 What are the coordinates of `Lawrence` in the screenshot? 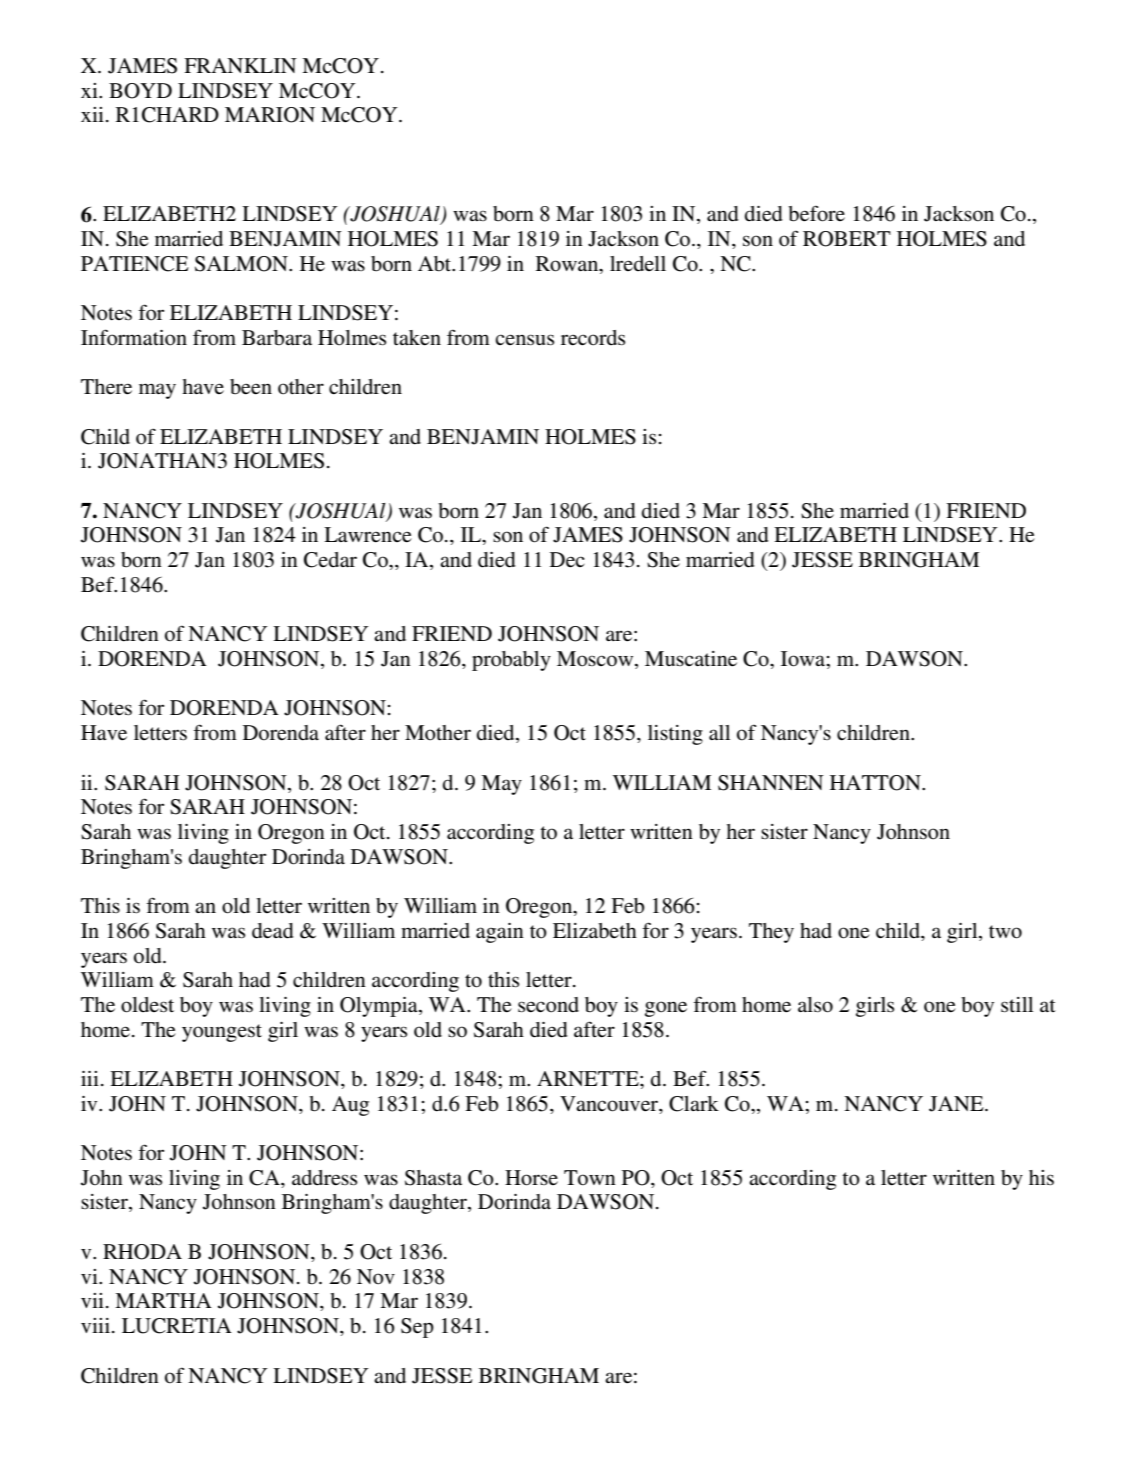 It's located at (368, 535).
